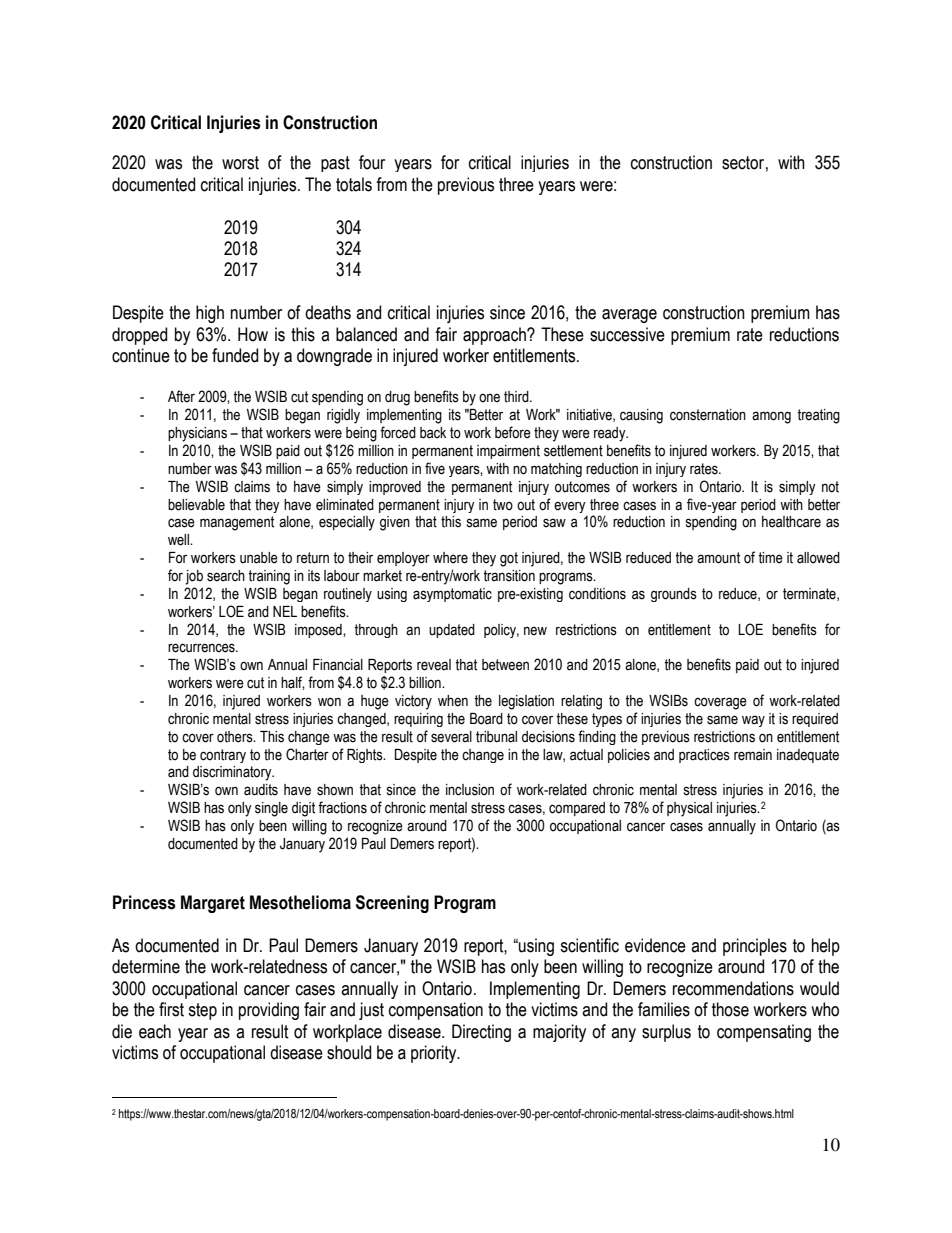  I want to click on physicians, so click(197, 434).
